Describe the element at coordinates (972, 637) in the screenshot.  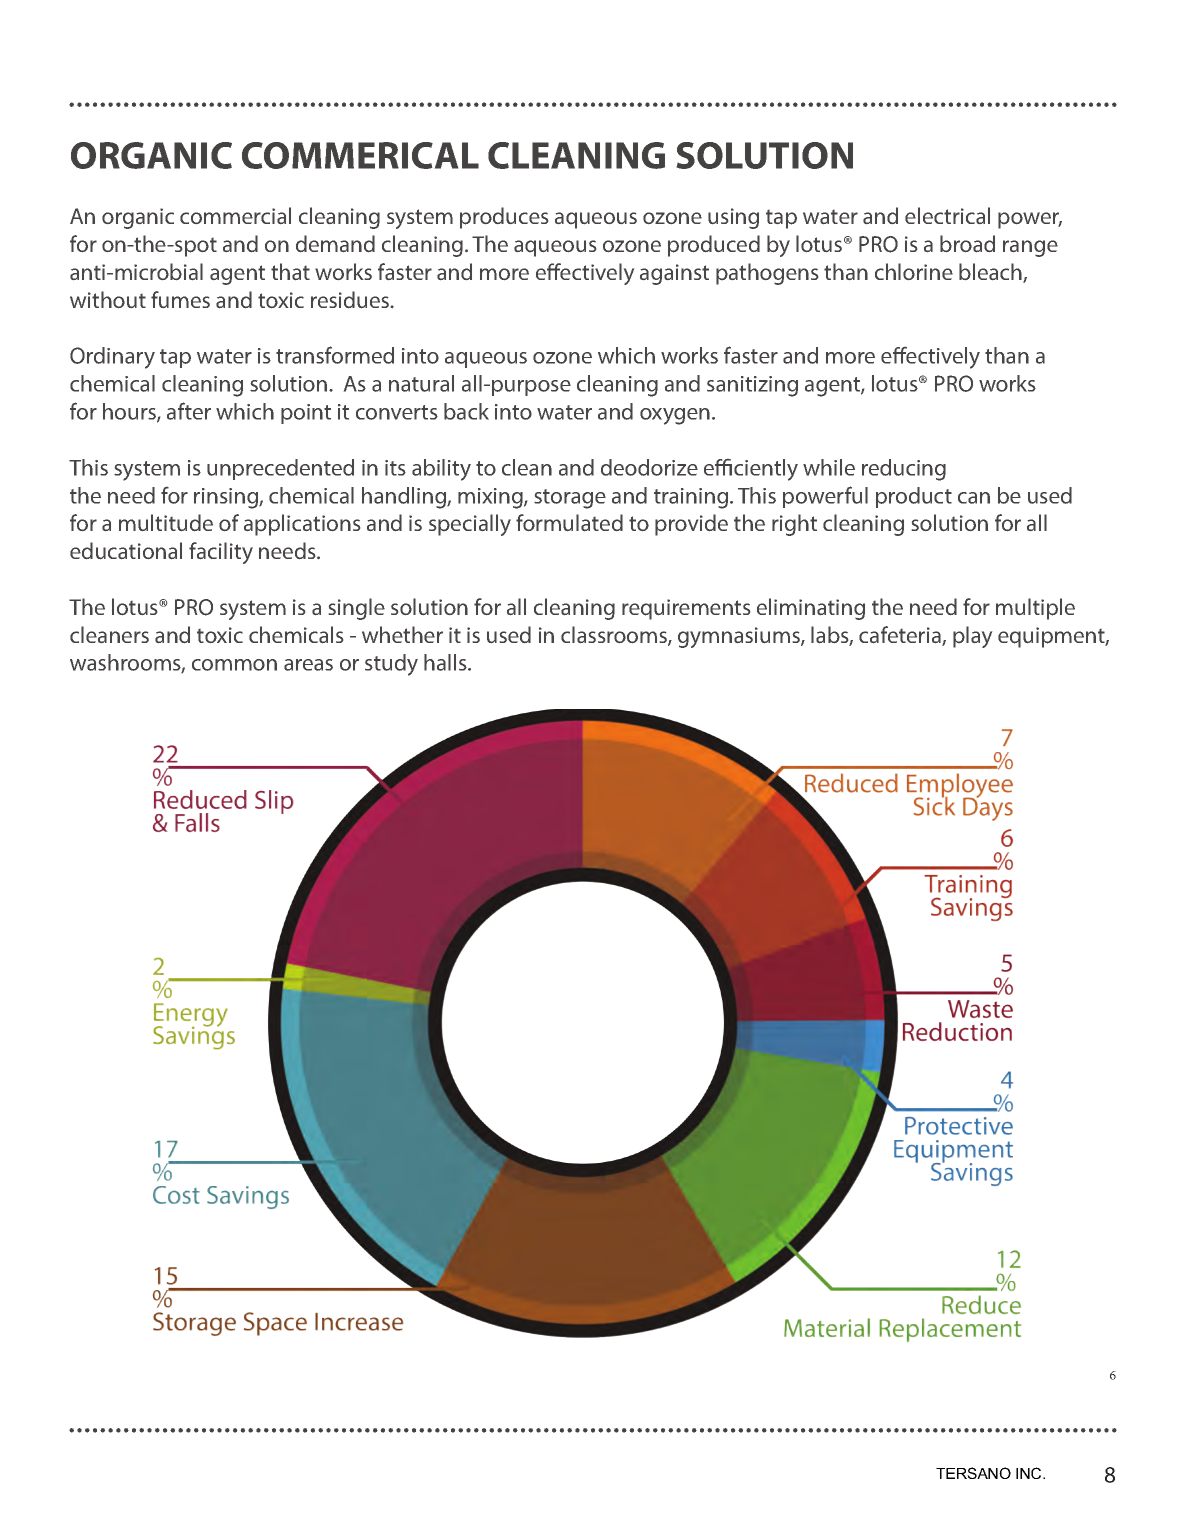
I see `play` at that location.
